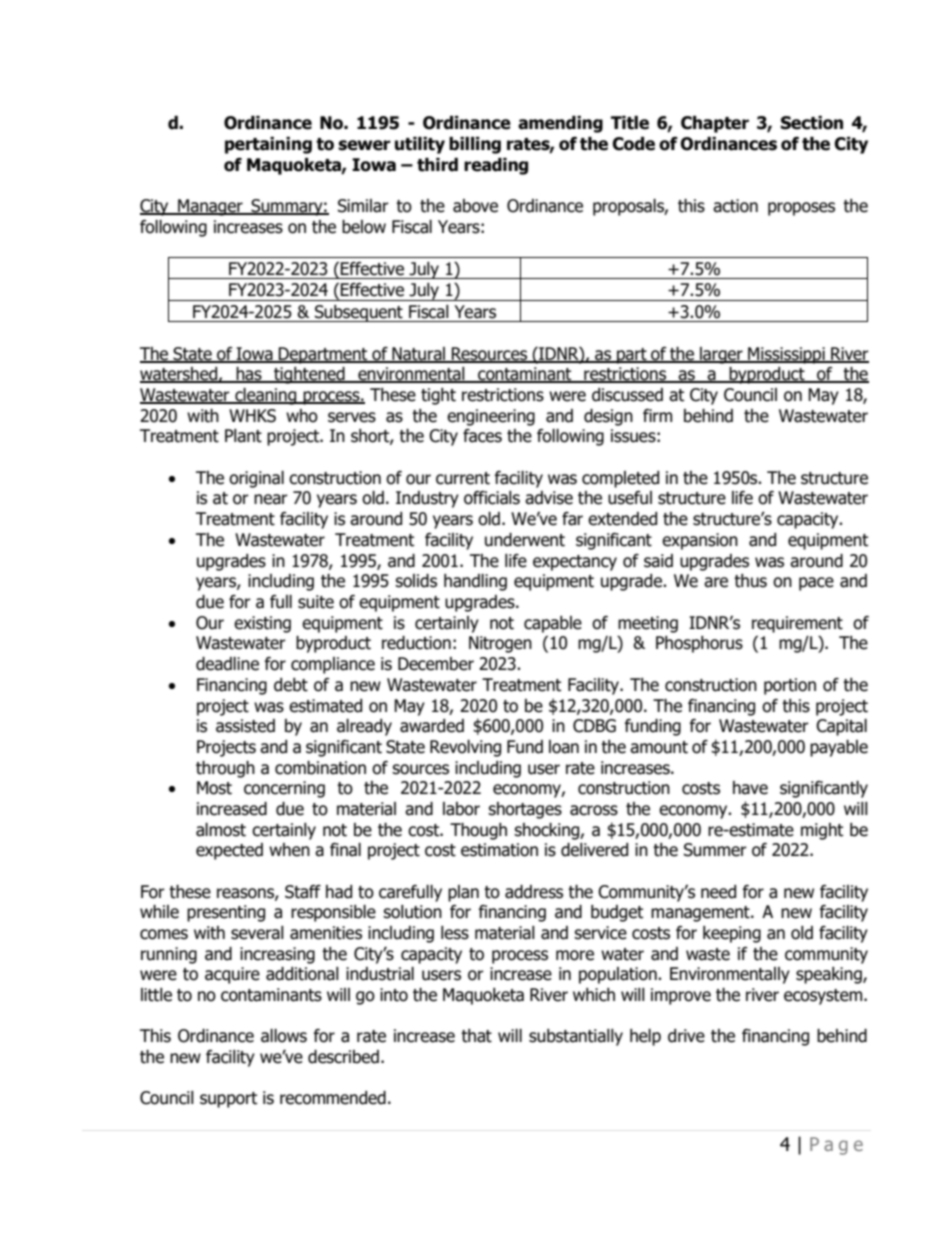 The height and width of the screenshot is (1233, 952). I want to click on faces, so click(482, 436).
